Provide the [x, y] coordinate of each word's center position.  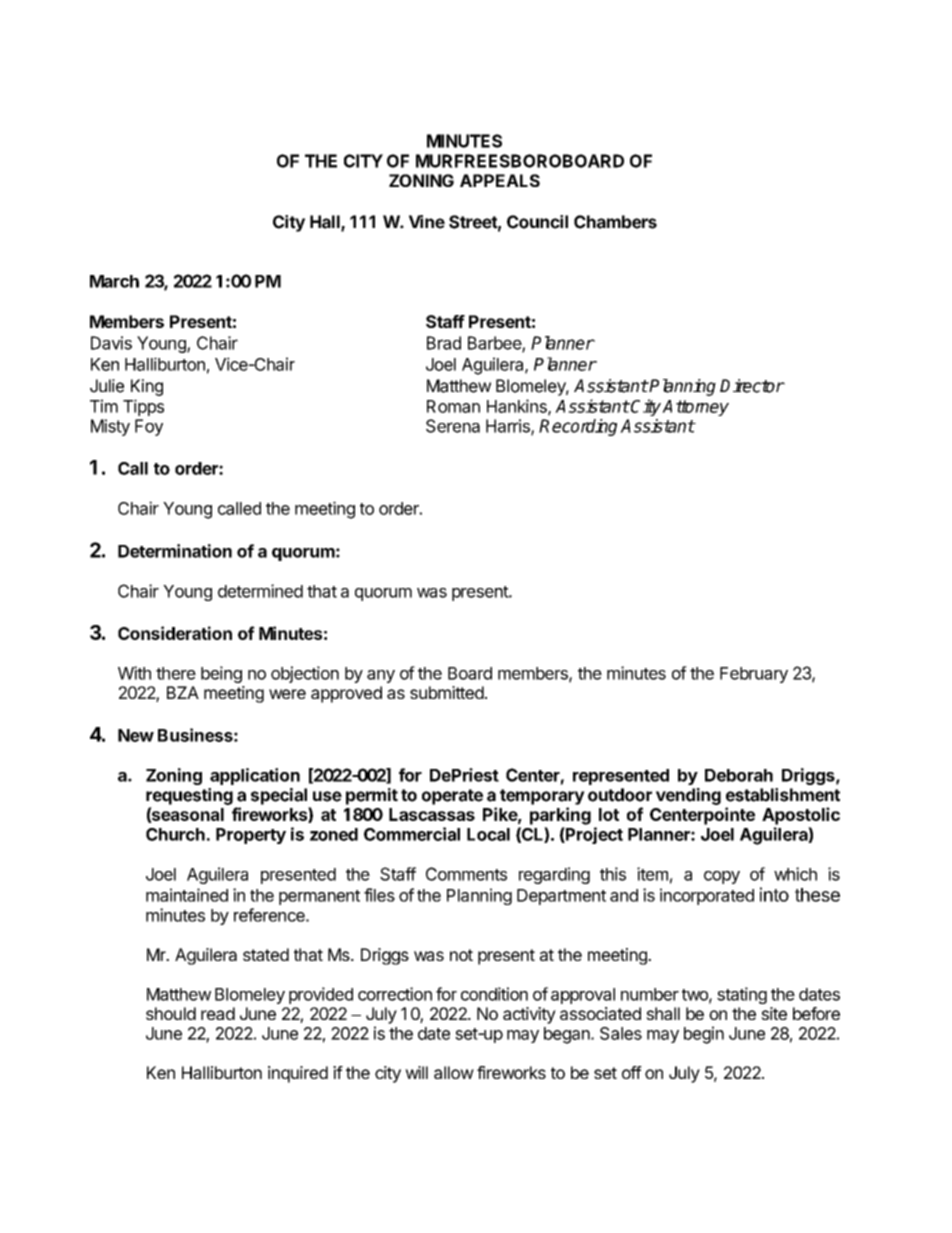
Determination [175, 551]
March [114, 281]
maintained [187, 895]
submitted [447, 692]
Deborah [739, 775]
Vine [427, 222]
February [754, 675]
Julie [107, 386]
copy [722, 877]
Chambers [615, 222]
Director [752, 386]
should [171, 1013]
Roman [453, 406]
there [176, 673]
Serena [453, 426]
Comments [466, 874]
